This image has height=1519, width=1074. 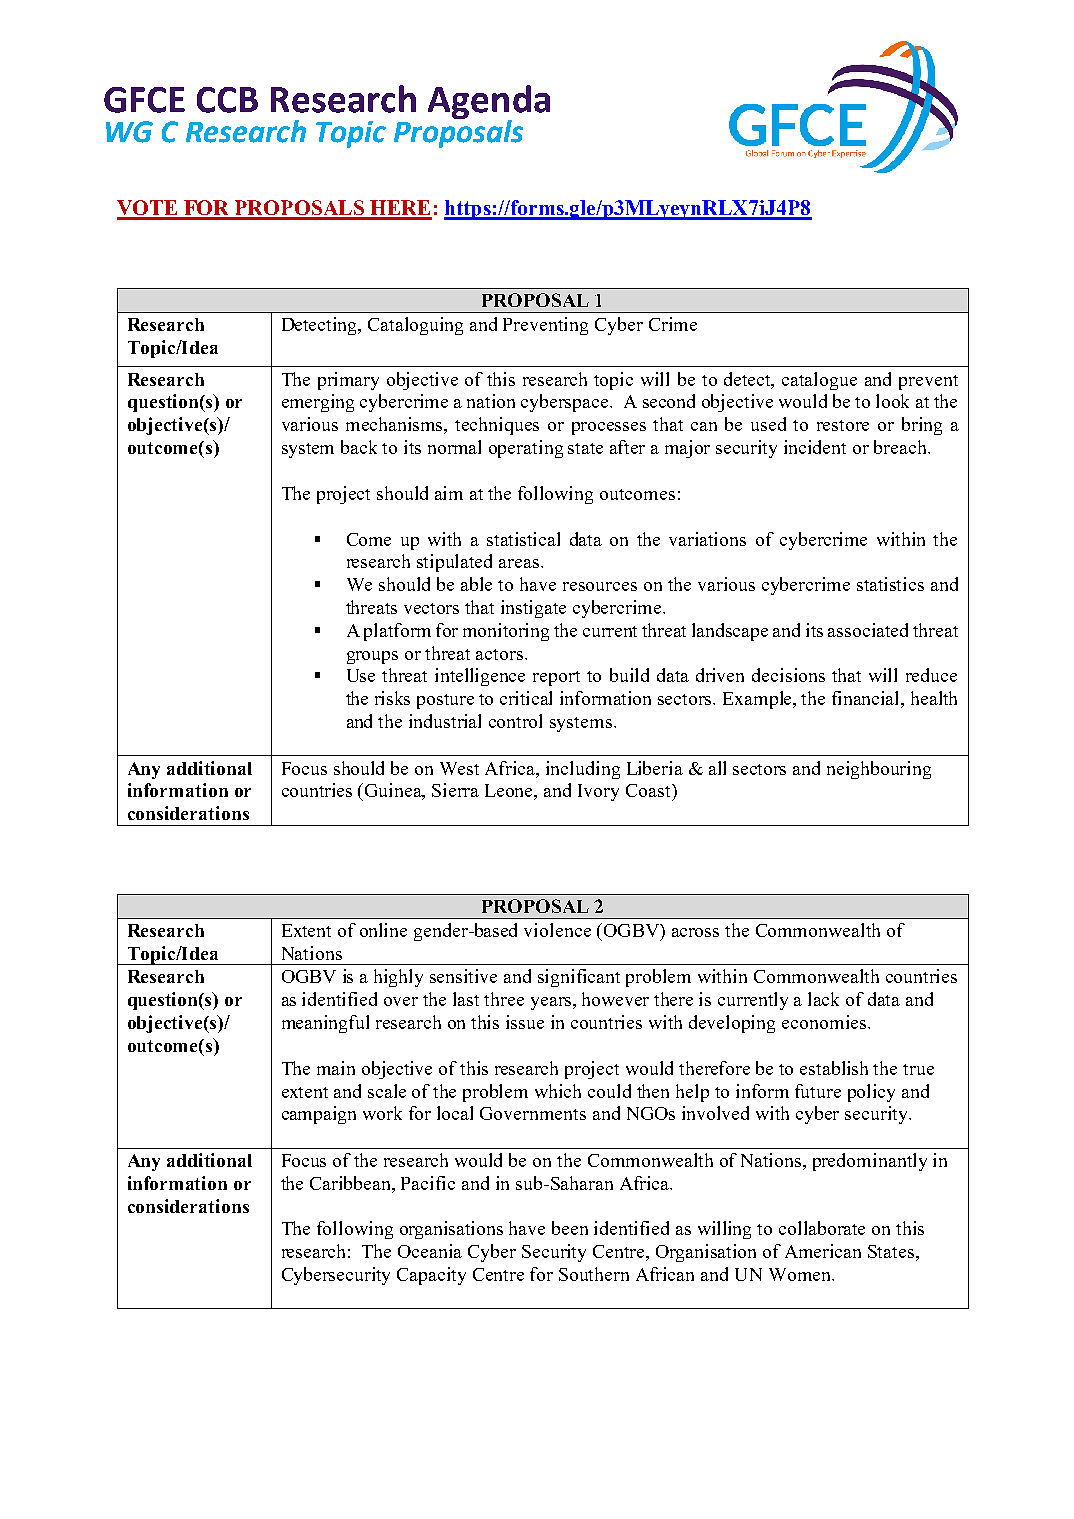 I want to click on significant, so click(x=579, y=978).
